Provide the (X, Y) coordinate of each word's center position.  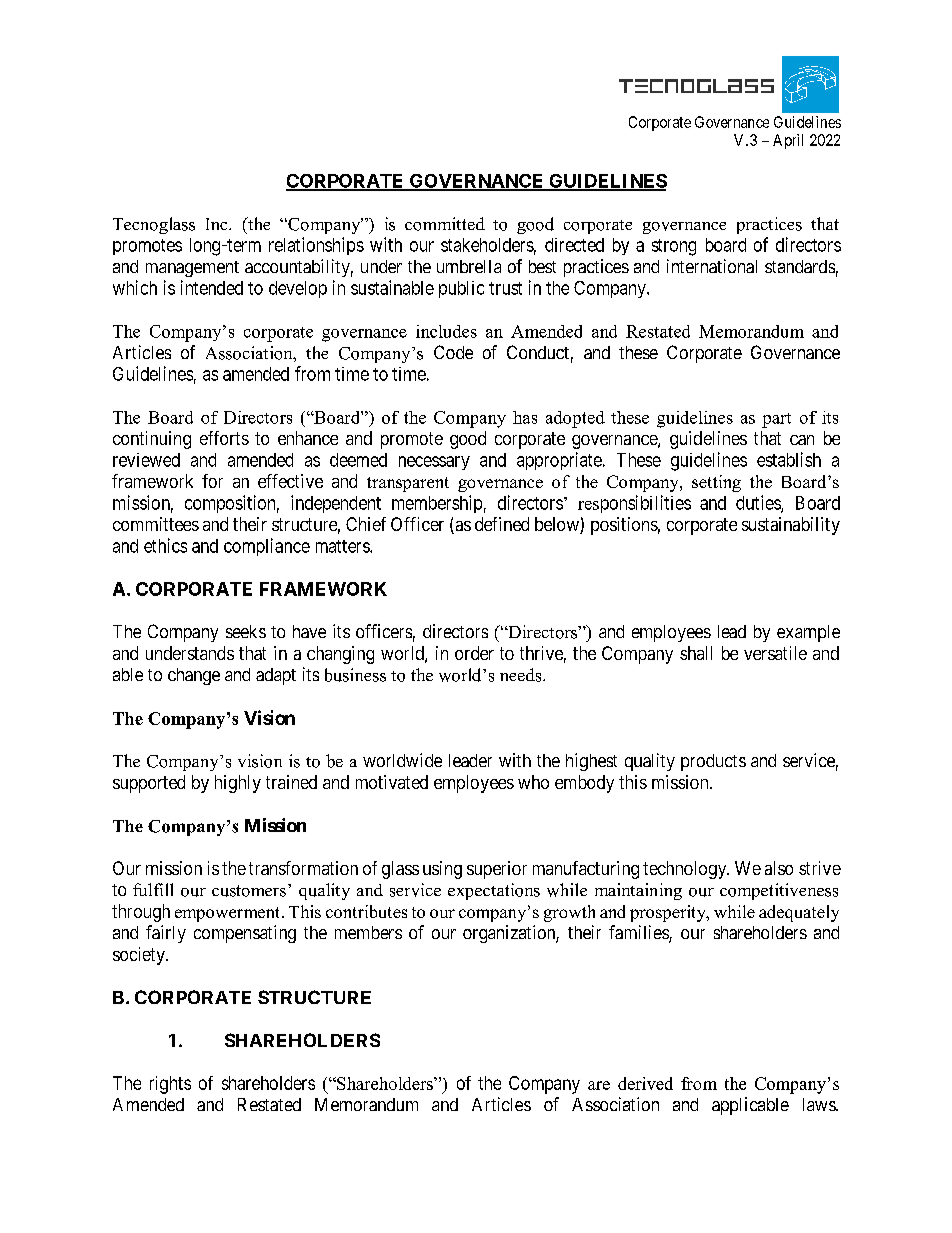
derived (645, 1083)
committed (445, 224)
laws (820, 1104)
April (788, 141)
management (192, 269)
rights (170, 1085)
